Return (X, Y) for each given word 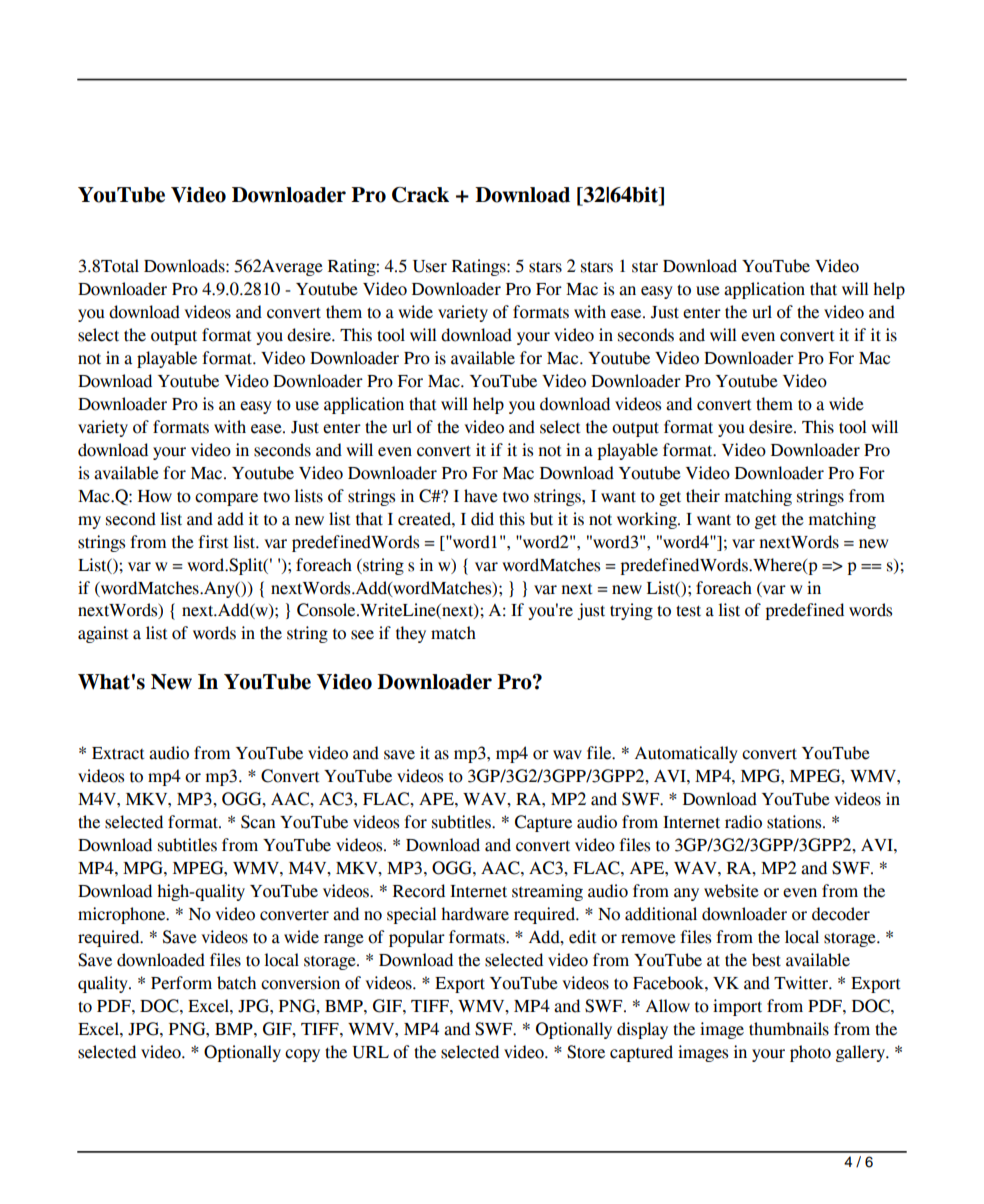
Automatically (686, 754)
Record (419, 891)
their (703, 496)
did (482, 519)
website (731, 891)
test (688, 611)
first (214, 542)
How (155, 496)
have (481, 496)
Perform (181, 983)
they (411, 634)
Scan (258, 822)
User (430, 266)
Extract (118, 753)
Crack (420, 195)
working (648, 520)
